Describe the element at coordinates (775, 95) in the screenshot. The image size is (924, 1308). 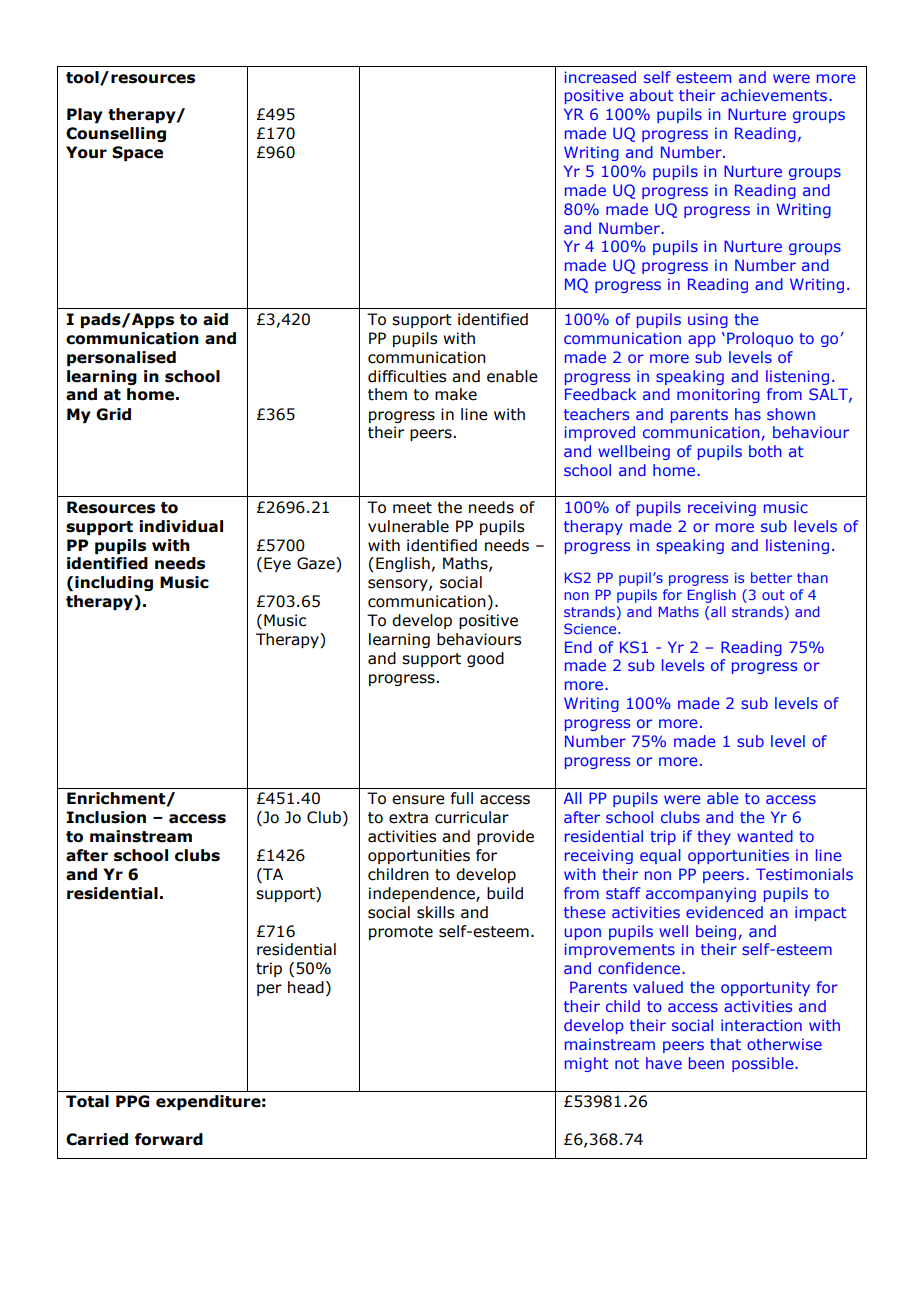
I see `achievements` at that location.
